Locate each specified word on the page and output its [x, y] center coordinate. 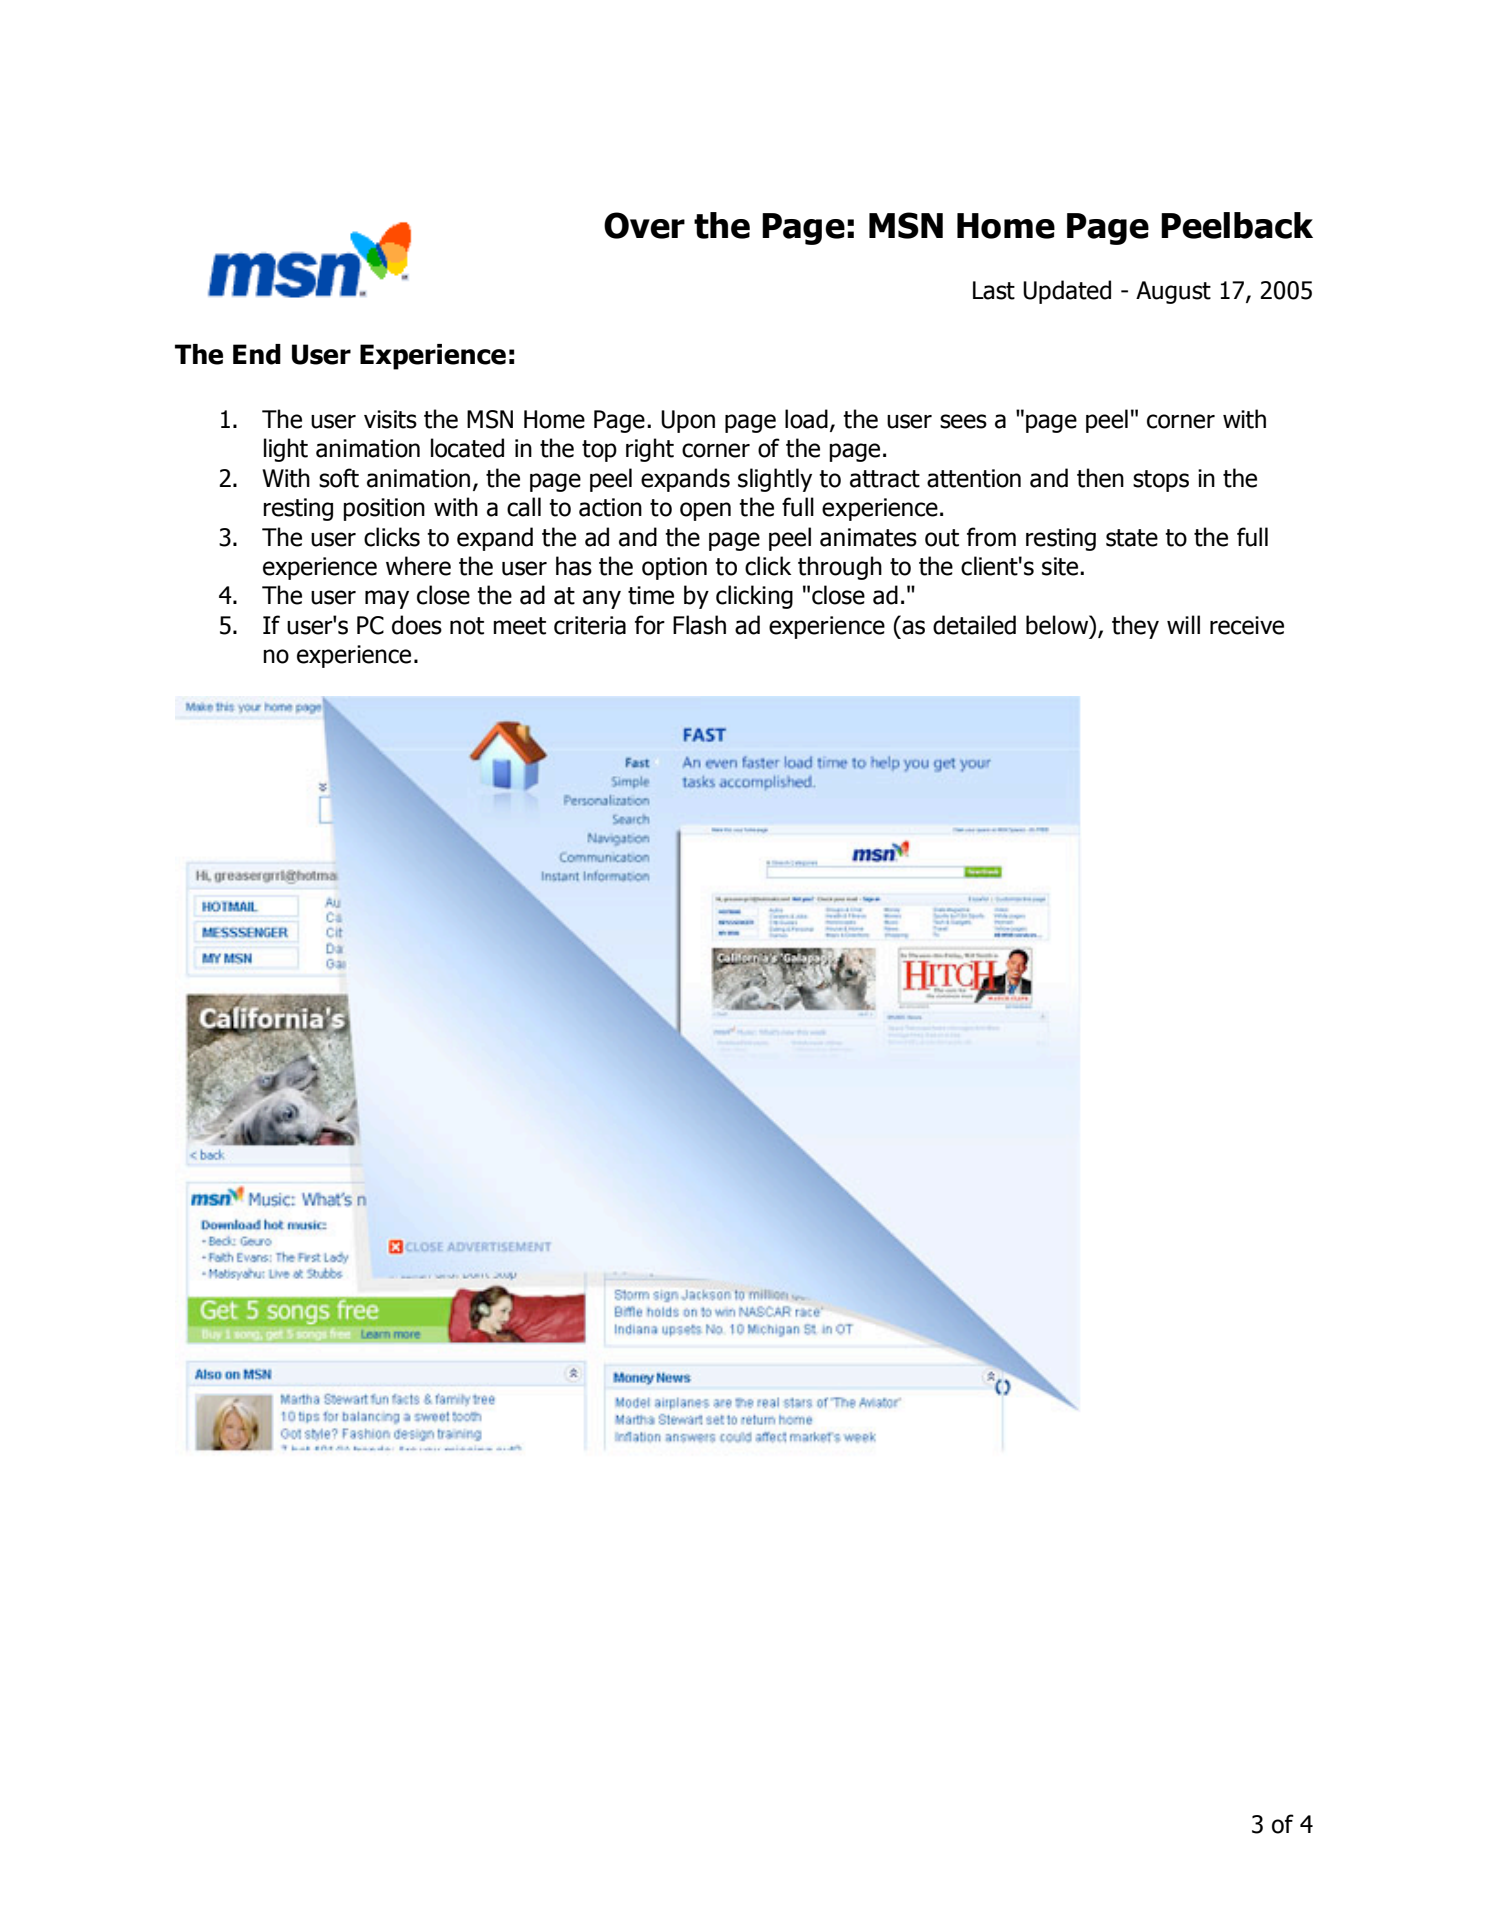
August [1173, 292]
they [1135, 627]
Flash [699, 625]
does [417, 625]
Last [994, 290]
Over [644, 225]
